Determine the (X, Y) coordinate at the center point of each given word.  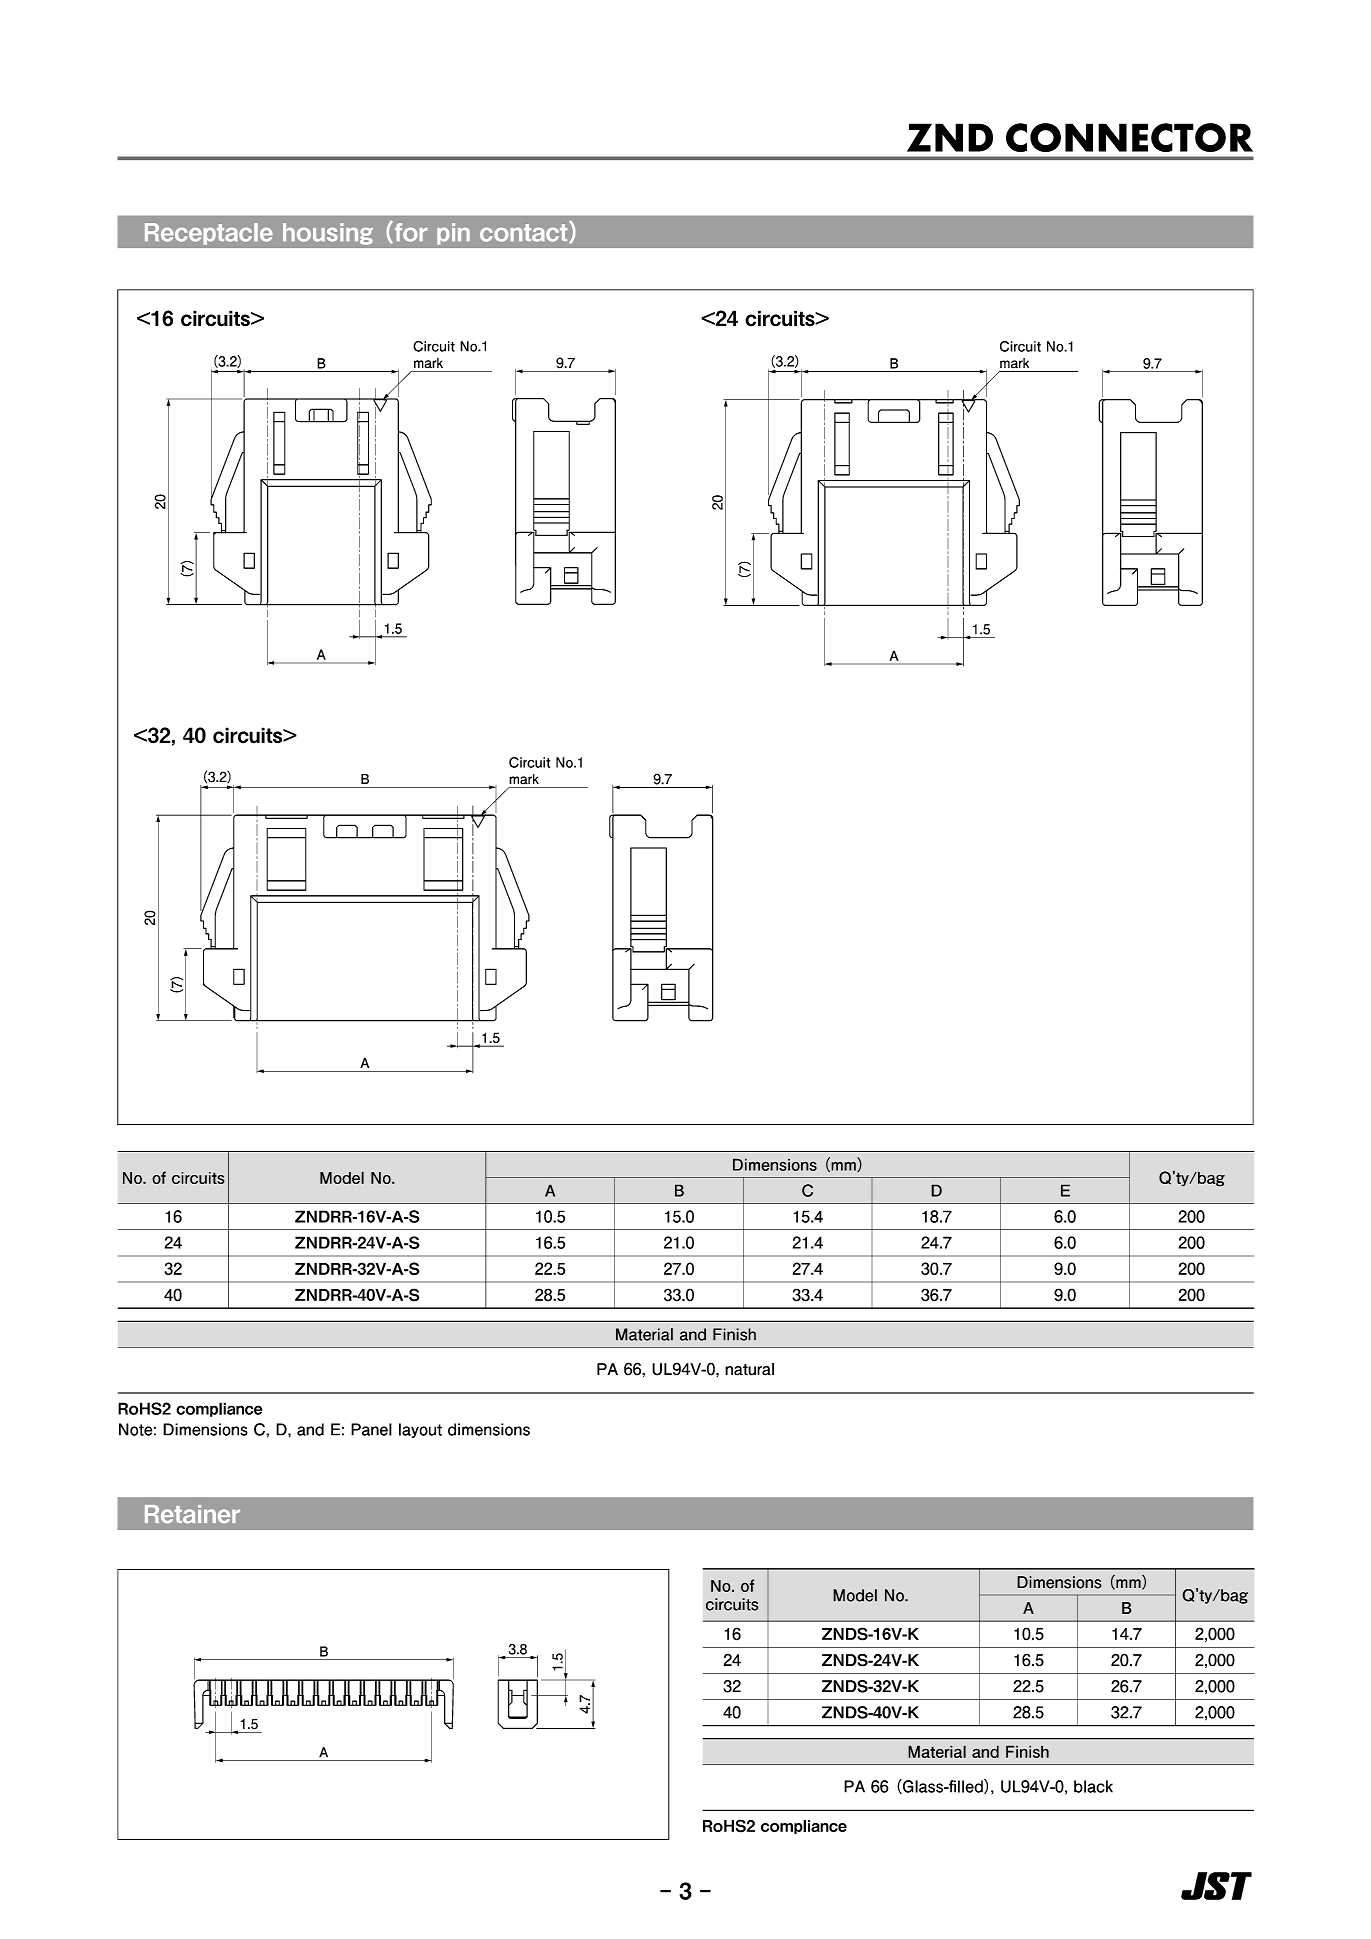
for (409, 232)
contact (525, 232)
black (1093, 1786)
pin (453, 234)
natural (749, 1369)
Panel (371, 1429)
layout (420, 1430)
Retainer (192, 1514)
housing (328, 234)
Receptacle (209, 234)
